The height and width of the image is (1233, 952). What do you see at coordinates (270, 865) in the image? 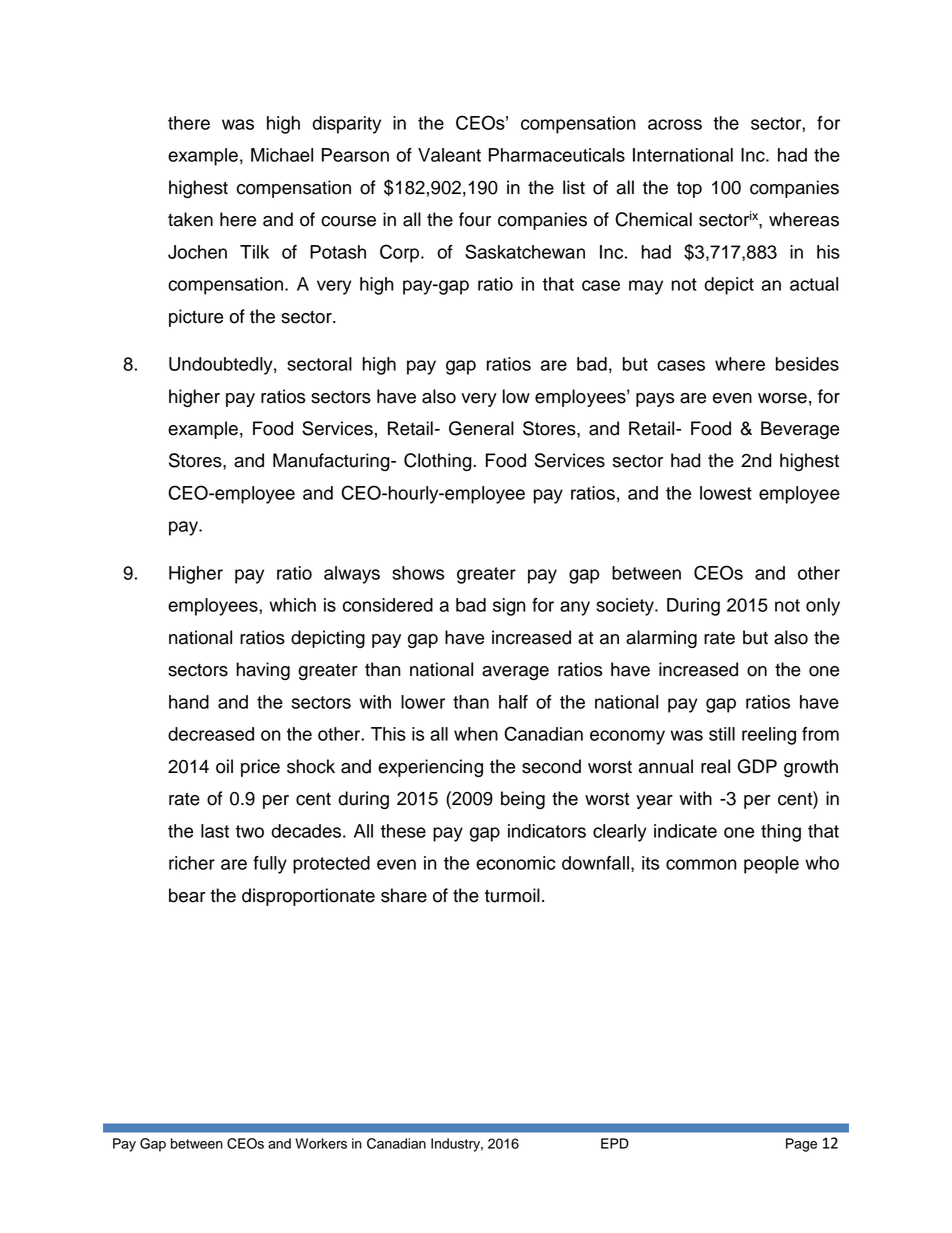
I see `fully` at bounding box center [270, 865].
